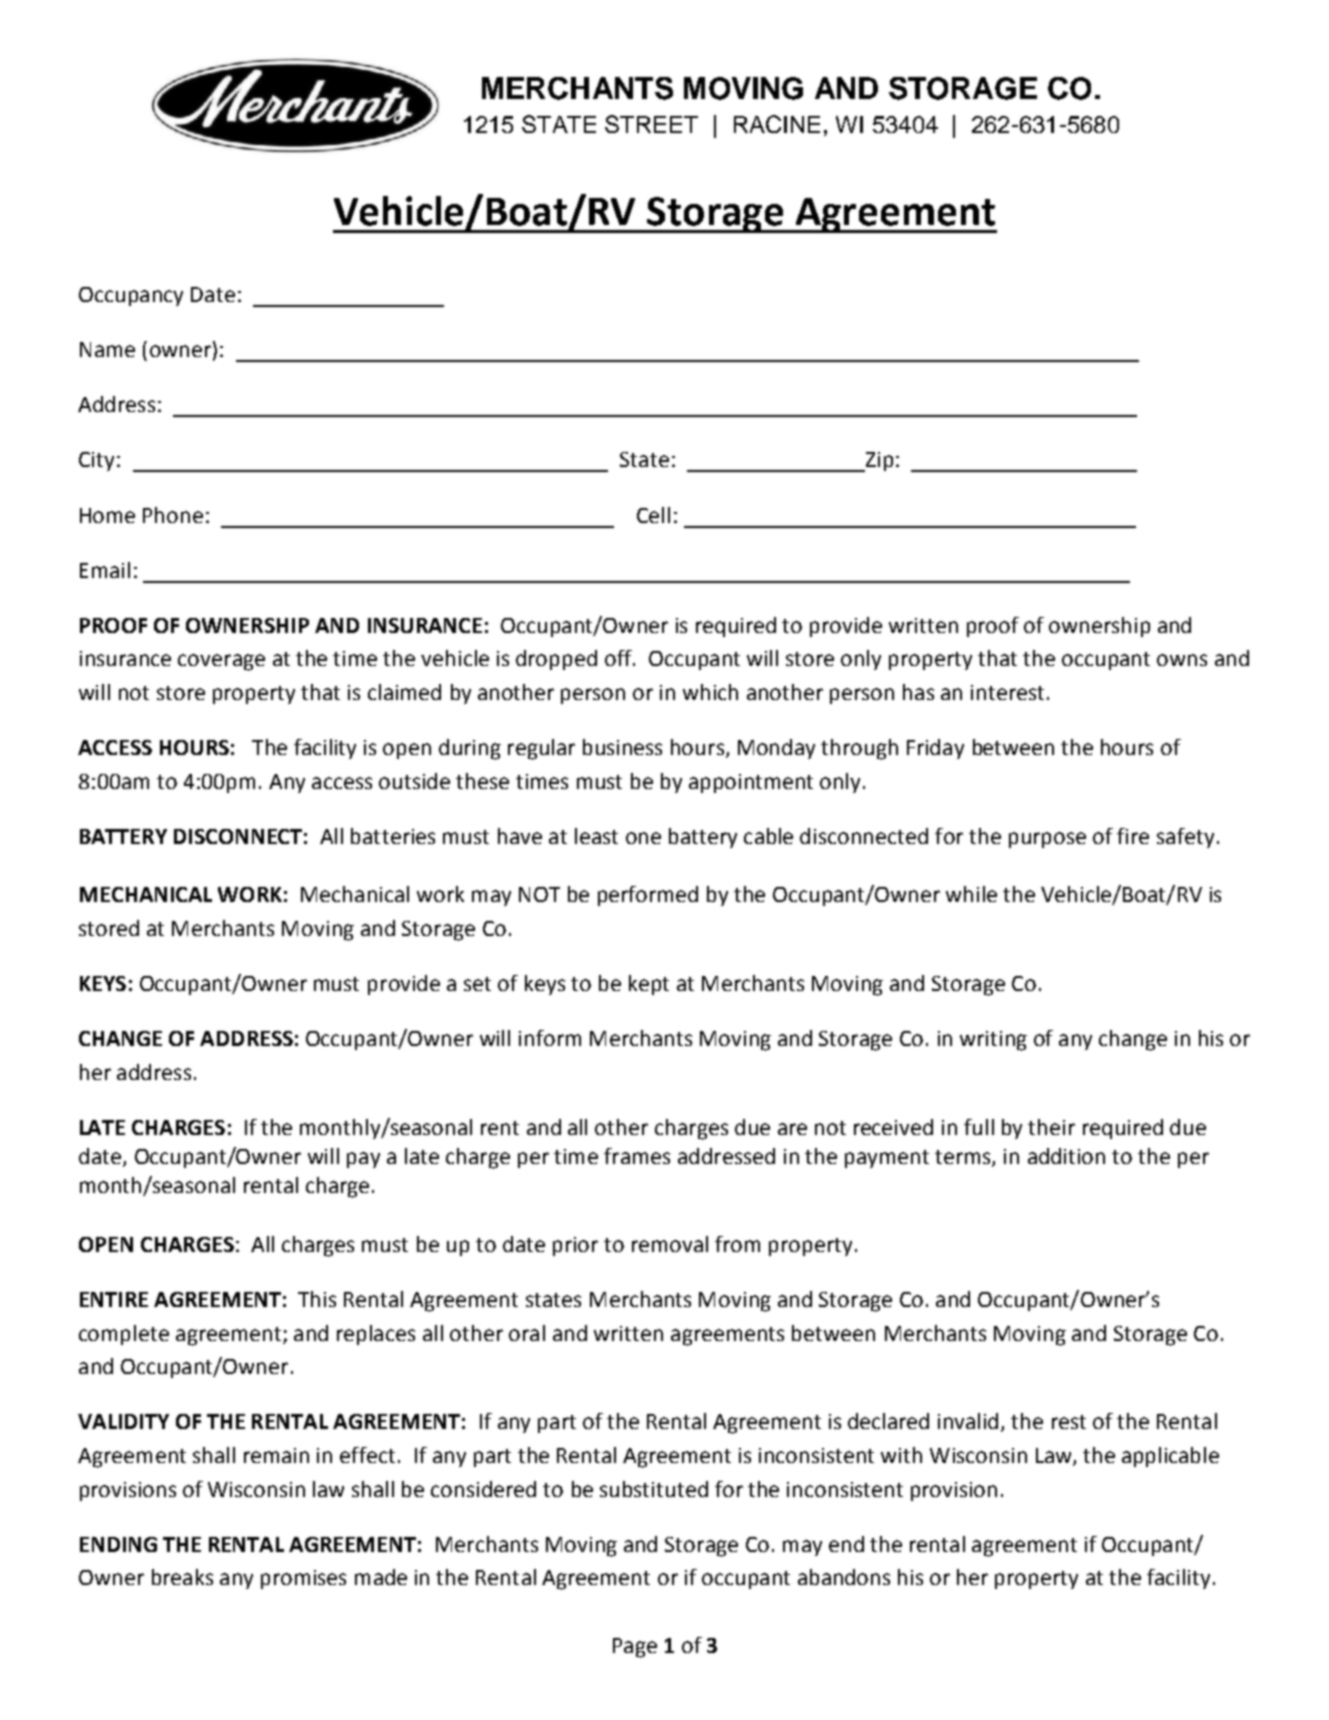  I want to click on STREET, so click(651, 124).
